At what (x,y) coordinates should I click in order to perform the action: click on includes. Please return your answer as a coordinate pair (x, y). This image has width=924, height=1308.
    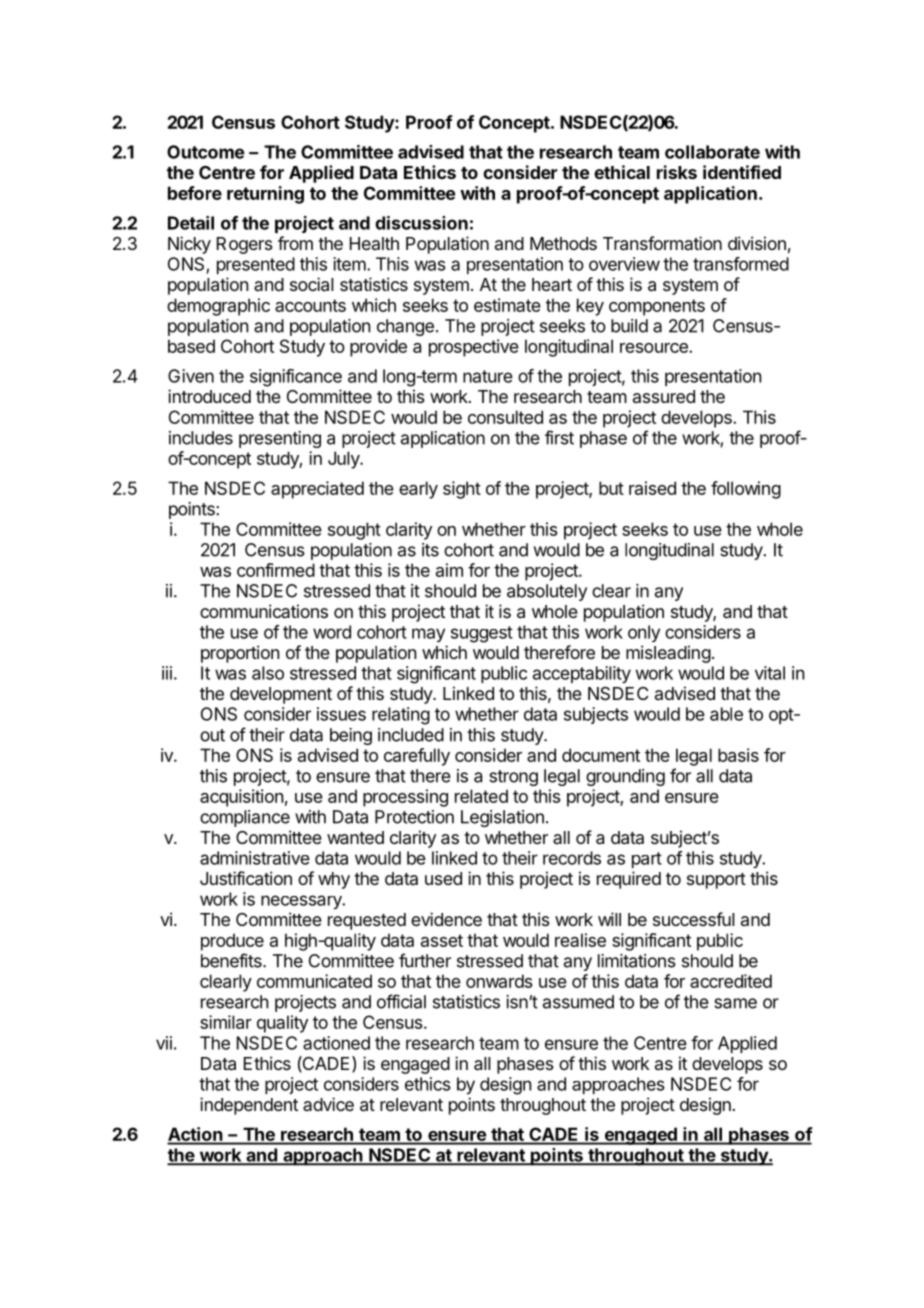
    Looking at the image, I should click on (201, 438).
